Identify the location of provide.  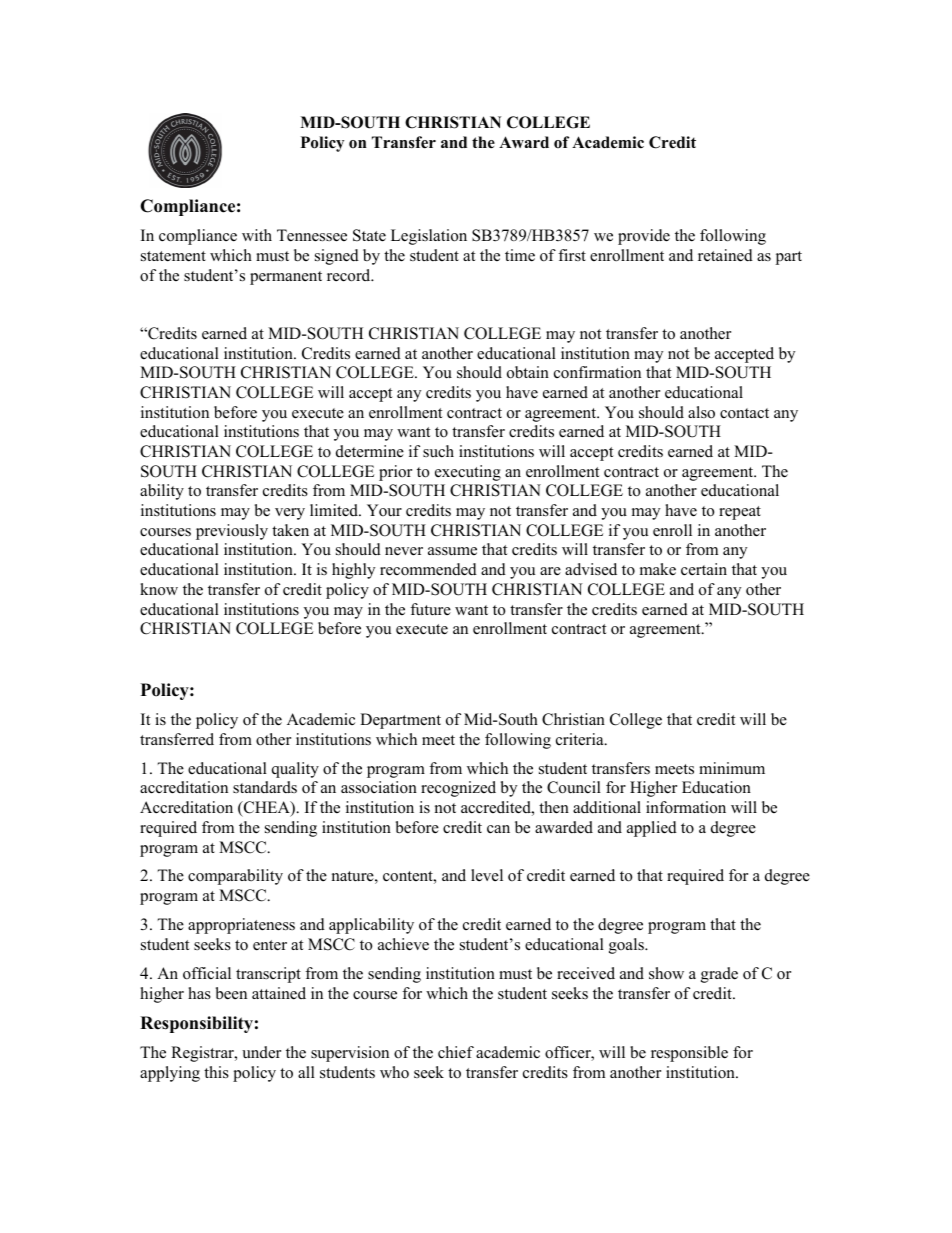
(644, 237).
